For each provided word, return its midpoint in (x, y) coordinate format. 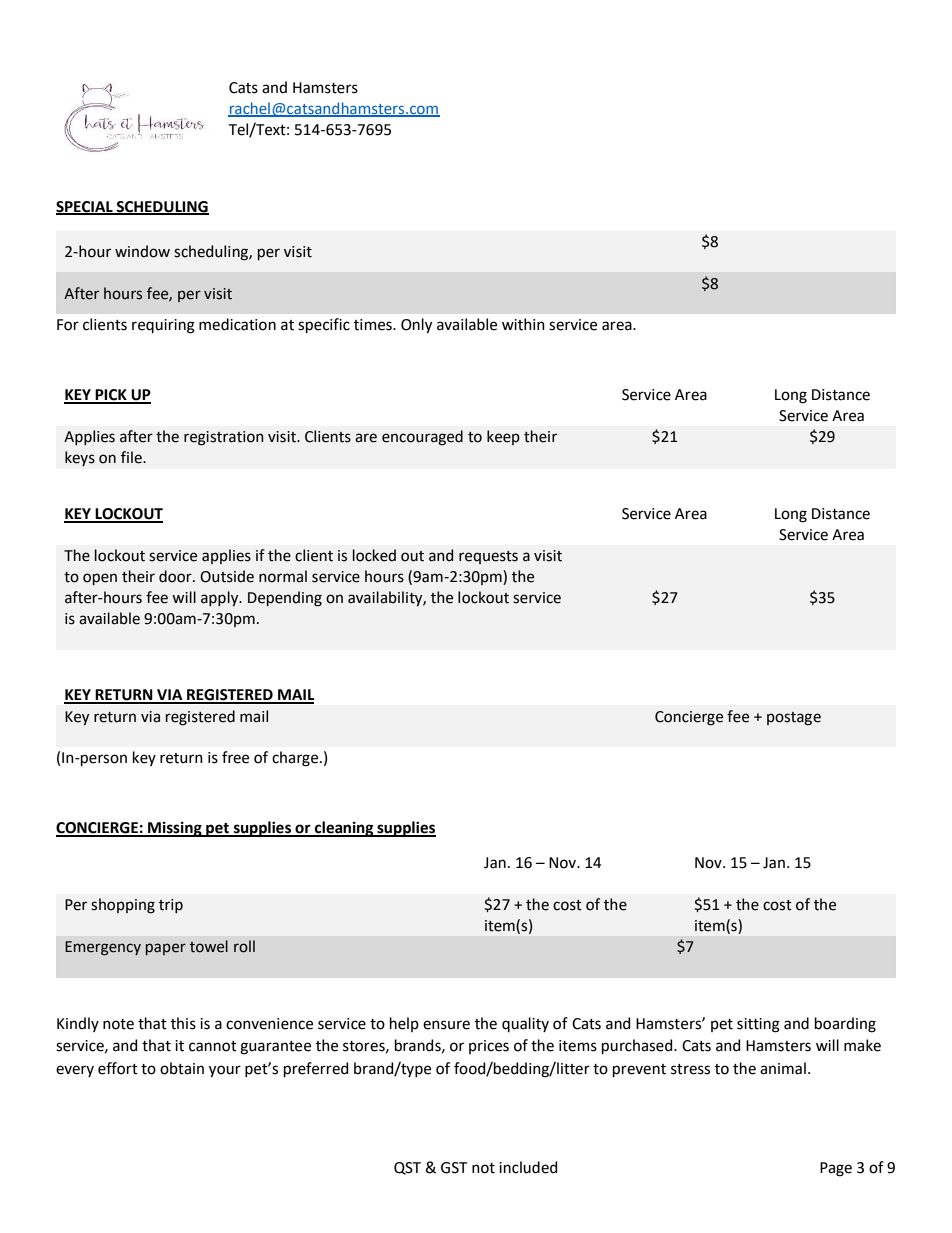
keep (503, 437)
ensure (446, 1025)
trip (171, 906)
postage (794, 719)
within (523, 324)
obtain (182, 1068)
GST (454, 1168)
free (235, 757)
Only (416, 326)
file (132, 457)
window (142, 251)
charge (296, 759)
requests (488, 557)
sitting (758, 1025)
